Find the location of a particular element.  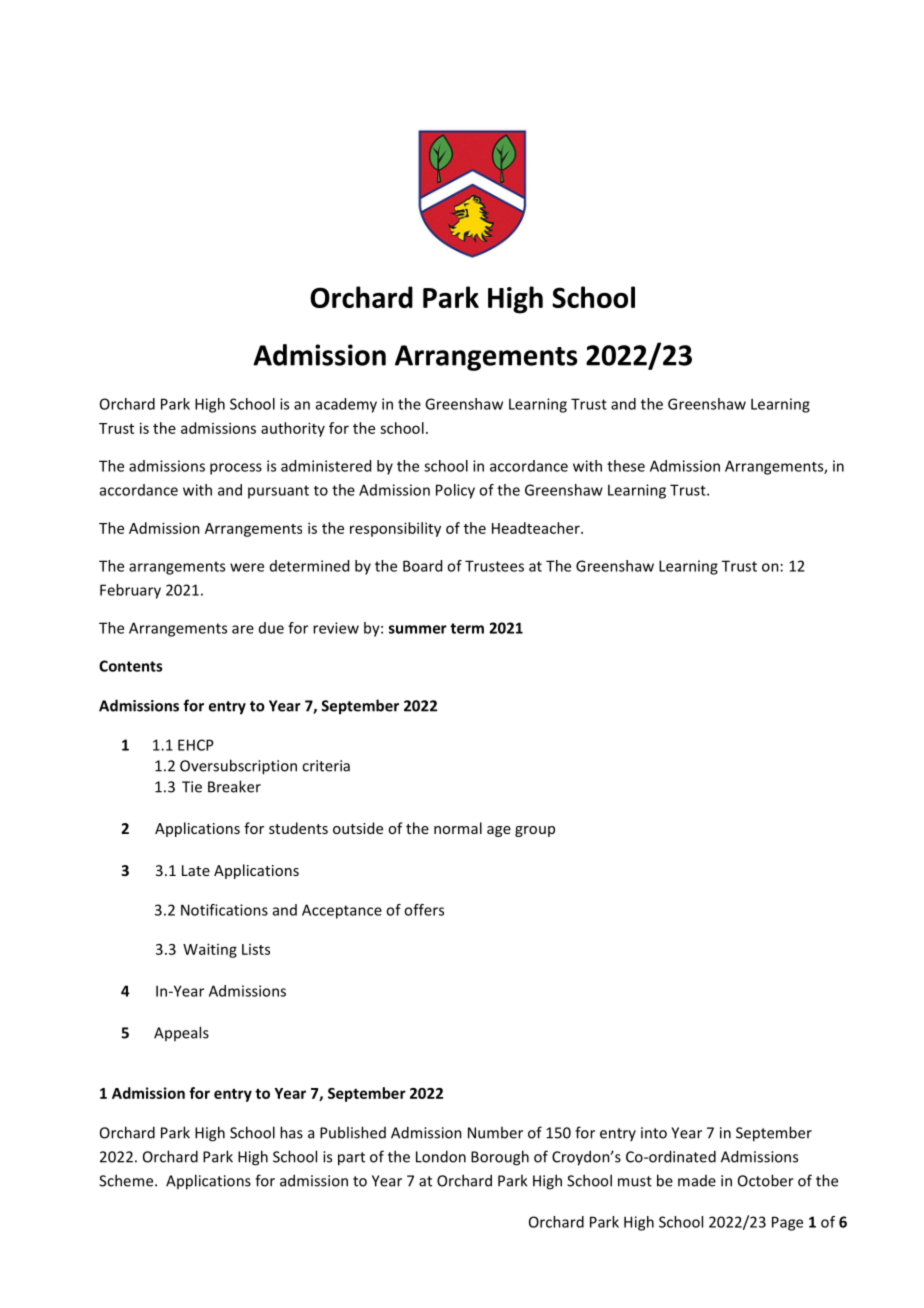

Board is located at coordinates (422, 566).
